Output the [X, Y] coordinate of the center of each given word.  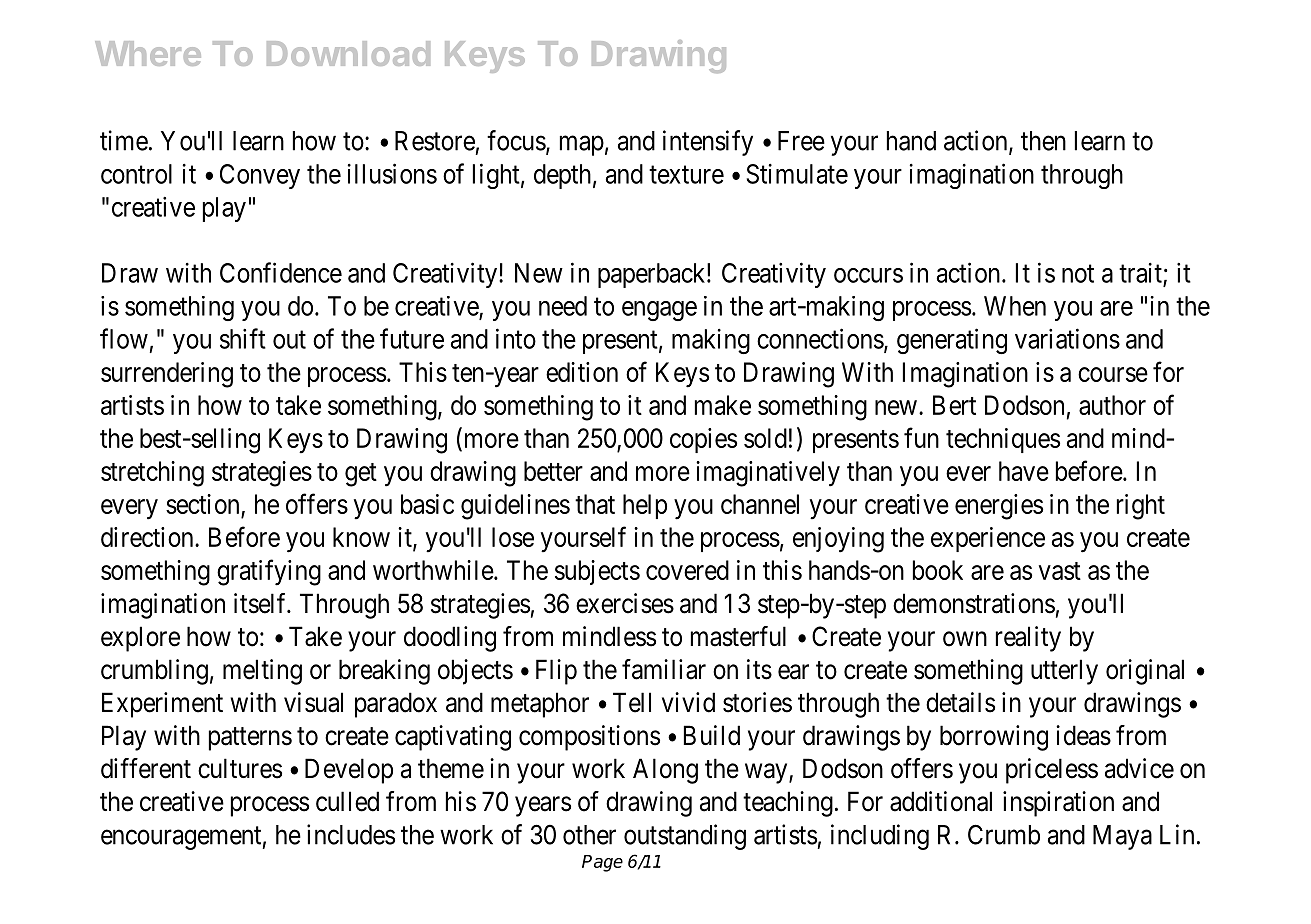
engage [659, 311]
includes [351, 834]
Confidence [281, 272]
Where [148, 53]
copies [703, 440]
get [361, 475]
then [1043, 141]
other [589, 835]
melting [262, 672]
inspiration [1058, 804]
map [582, 146]
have [1024, 471]
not [1078, 274]
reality [1028, 639]
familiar [664, 669]
